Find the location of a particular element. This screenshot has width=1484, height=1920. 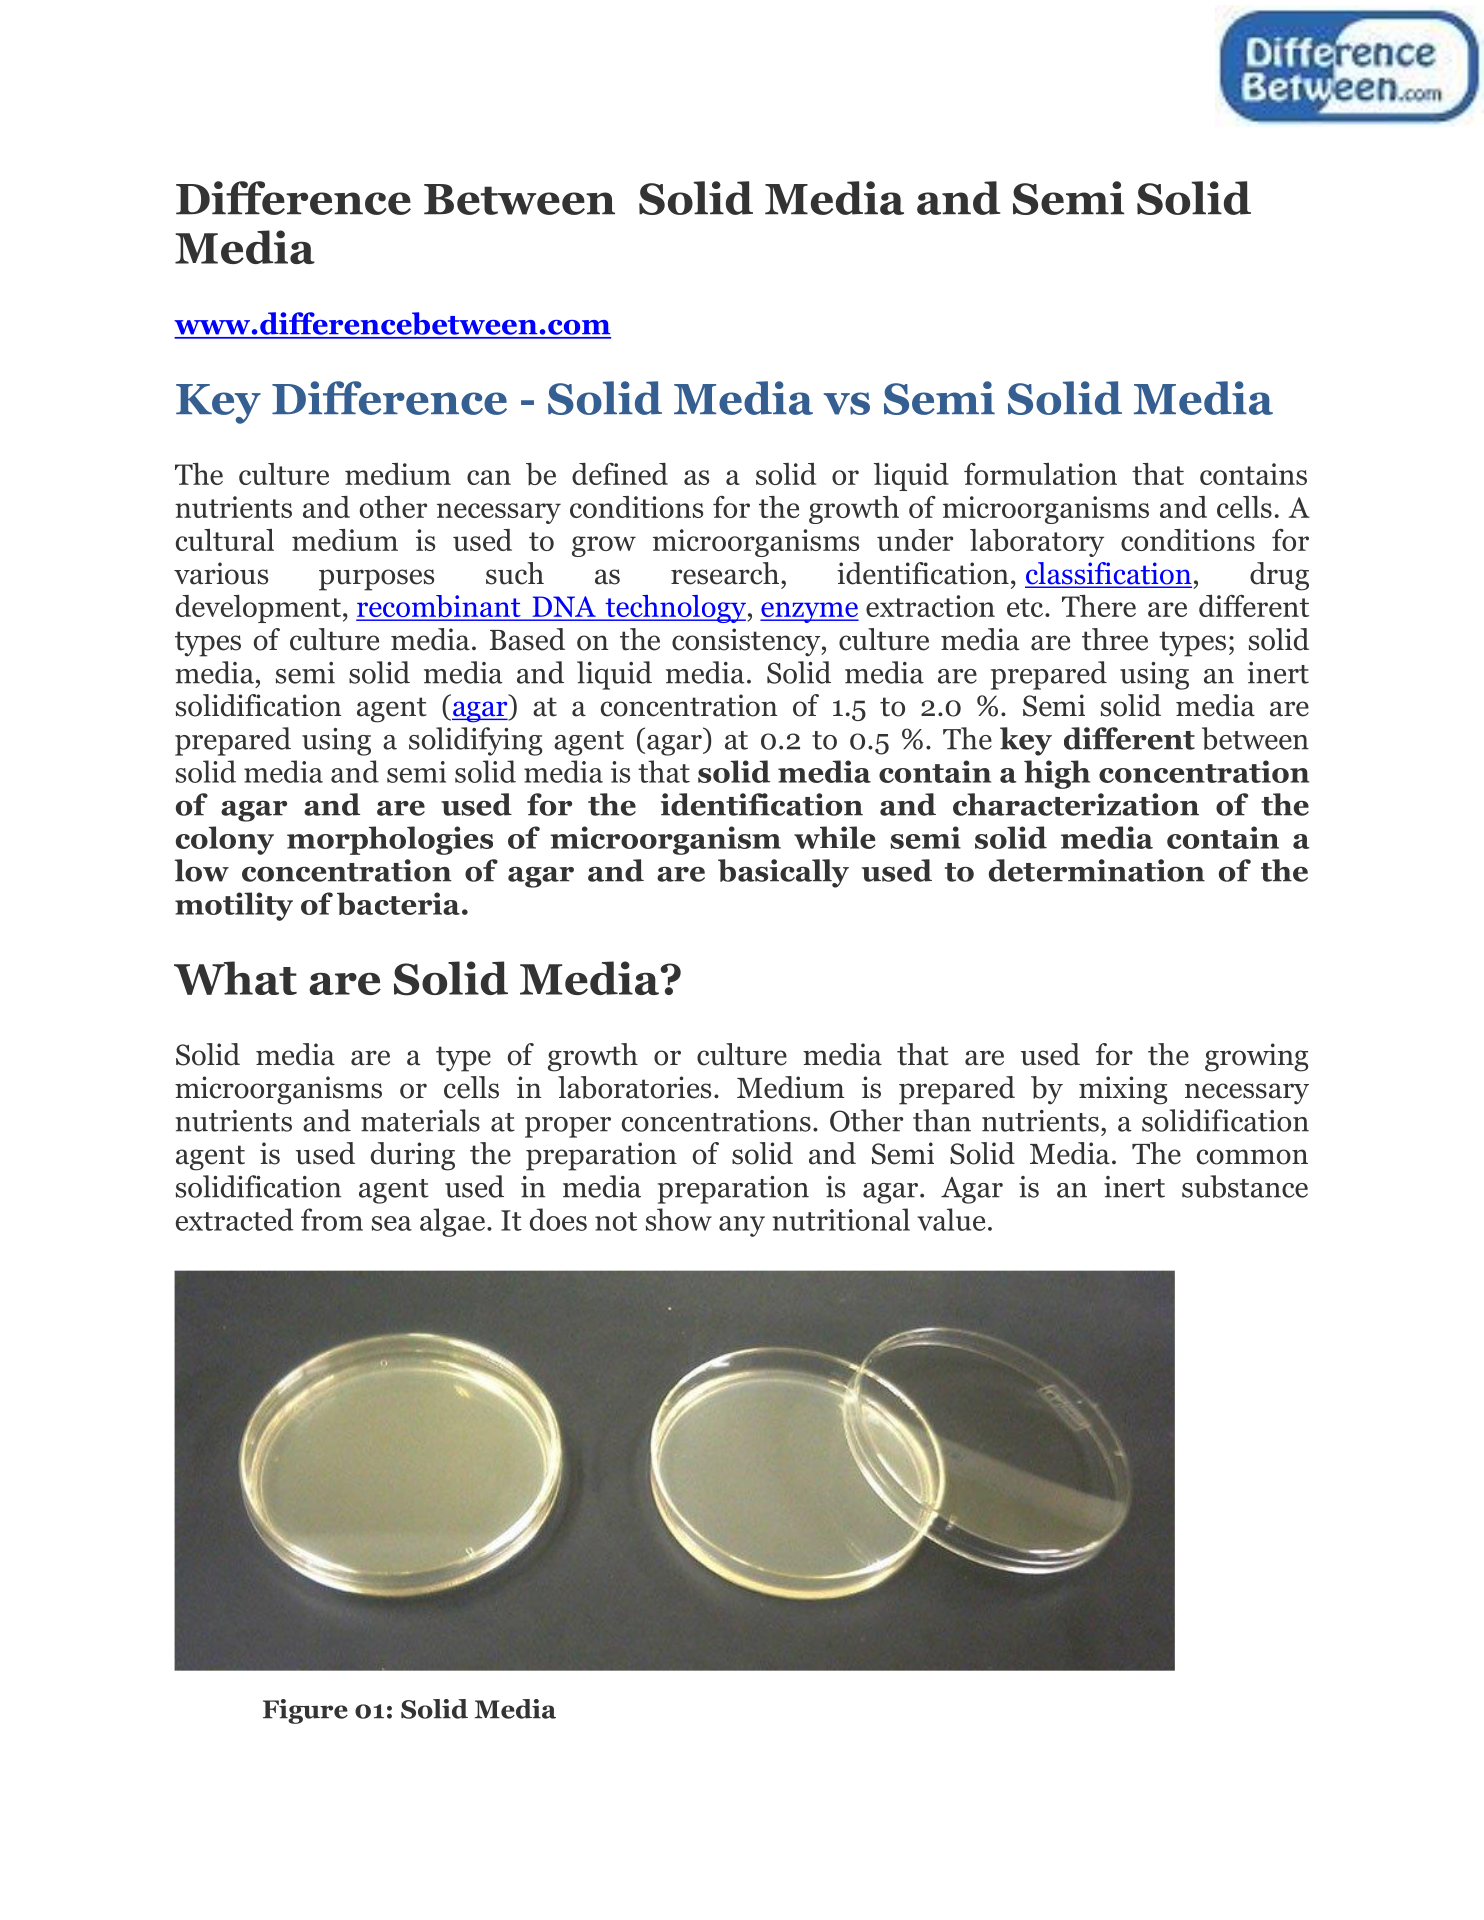

Figure is located at coordinates (305, 1711).
